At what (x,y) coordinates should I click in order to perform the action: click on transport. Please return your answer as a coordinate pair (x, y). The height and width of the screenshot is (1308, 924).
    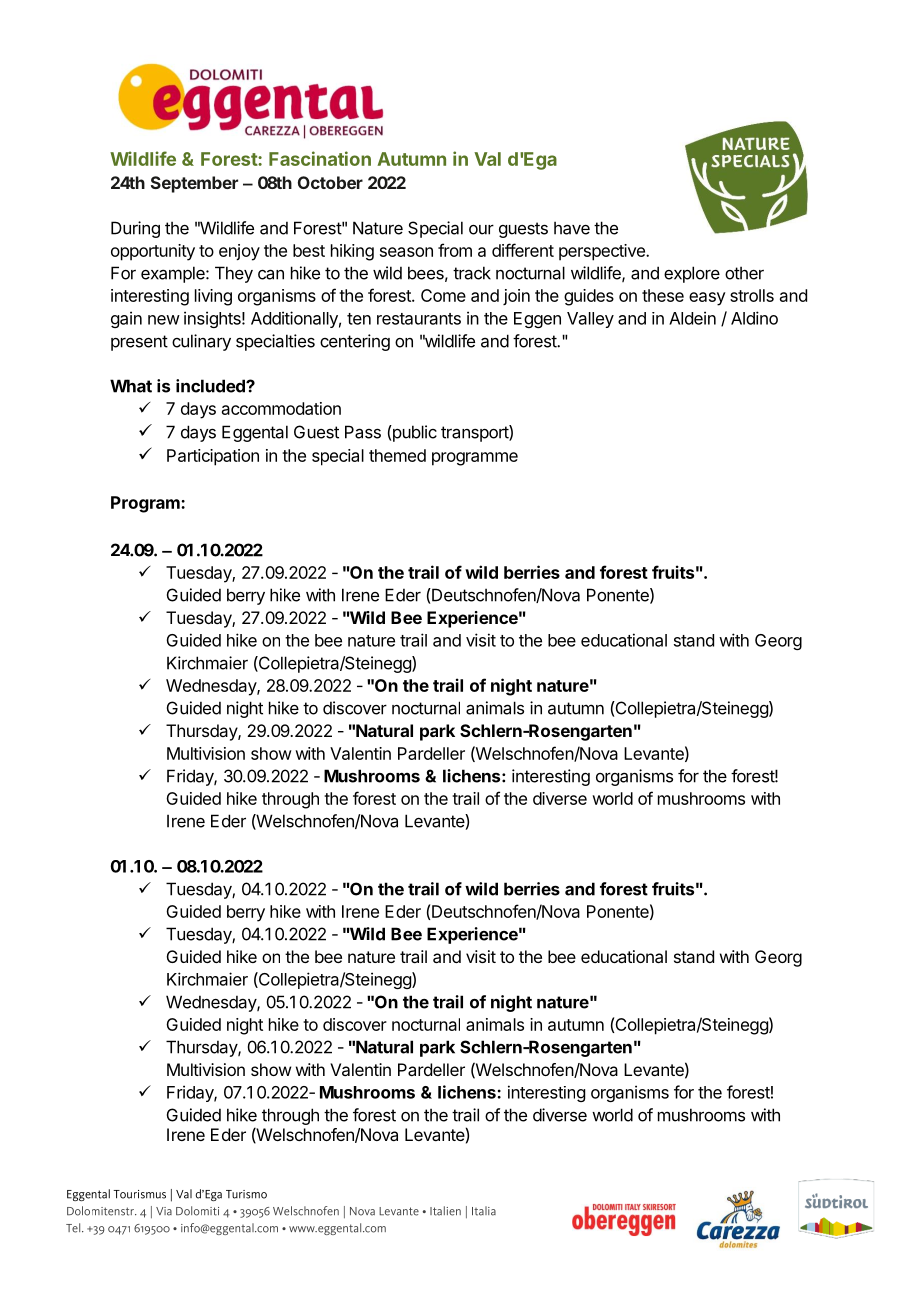
    Looking at the image, I should click on (475, 433).
